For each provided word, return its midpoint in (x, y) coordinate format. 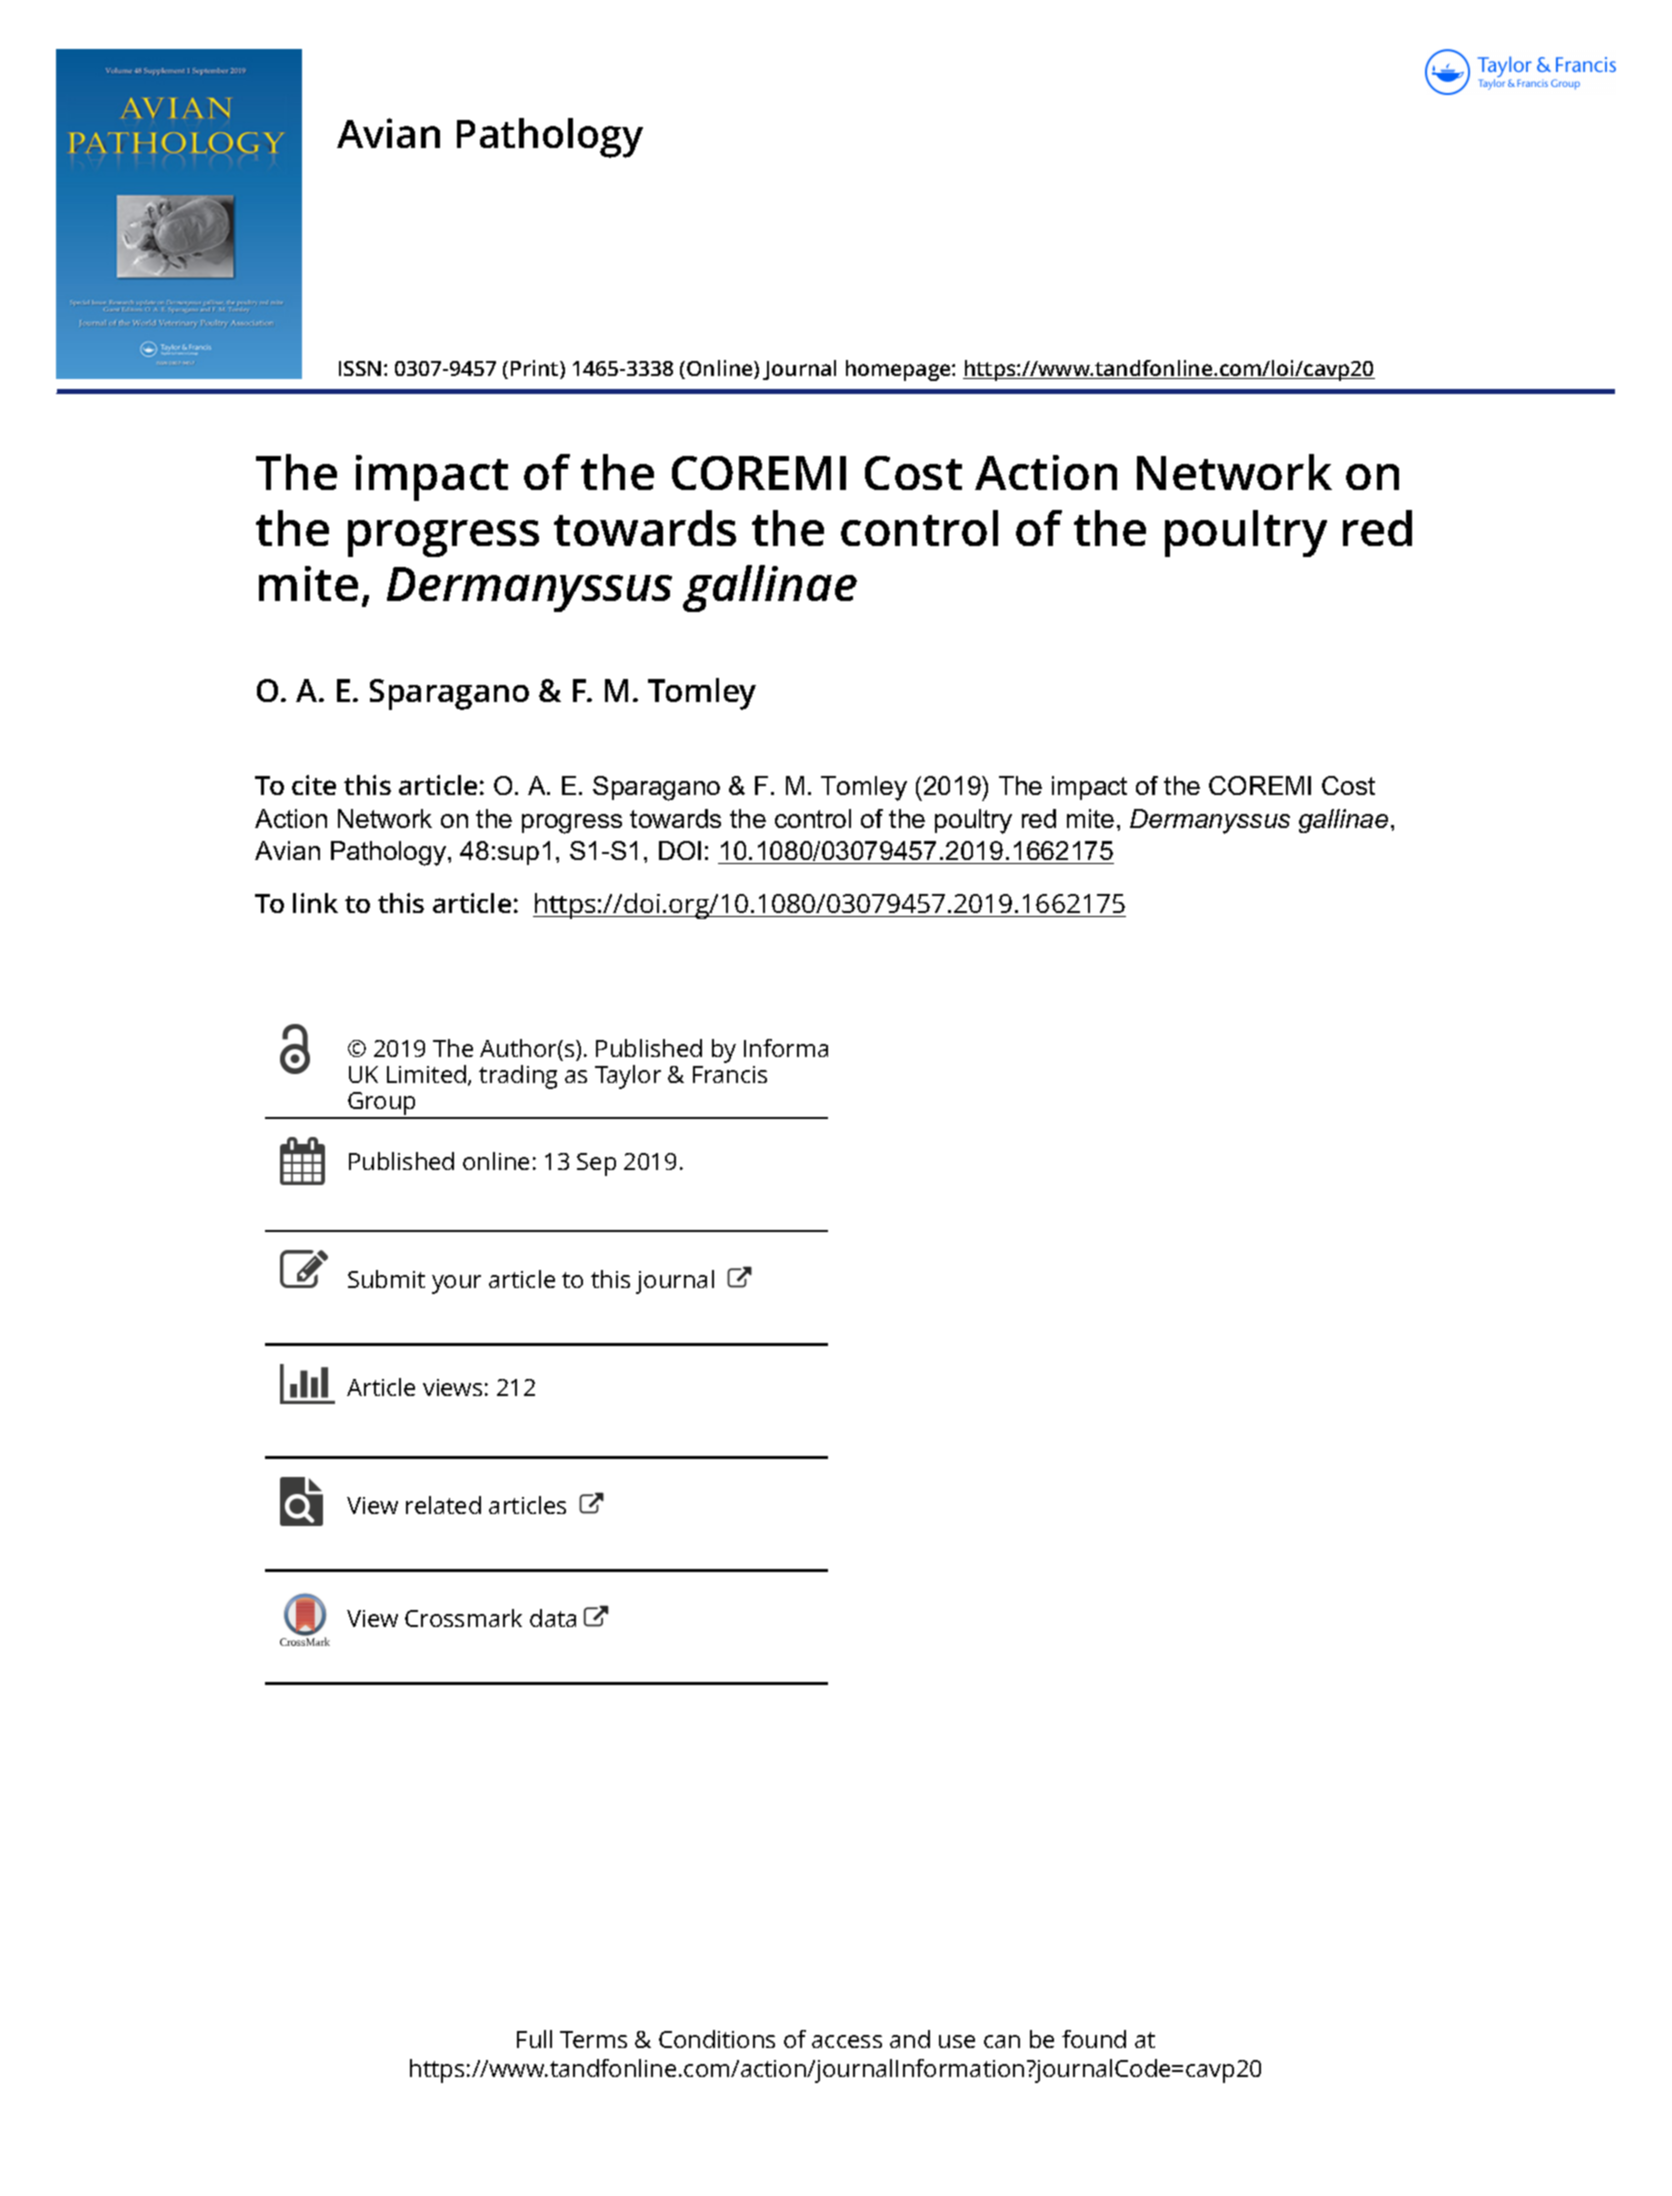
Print (536, 369)
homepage (899, 370)
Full (534, 2039)
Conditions (717, 2039)
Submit (386, 1279)
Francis (730, 1074)
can (1002, 2041)
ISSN (360, 368)
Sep (596, 1164)
